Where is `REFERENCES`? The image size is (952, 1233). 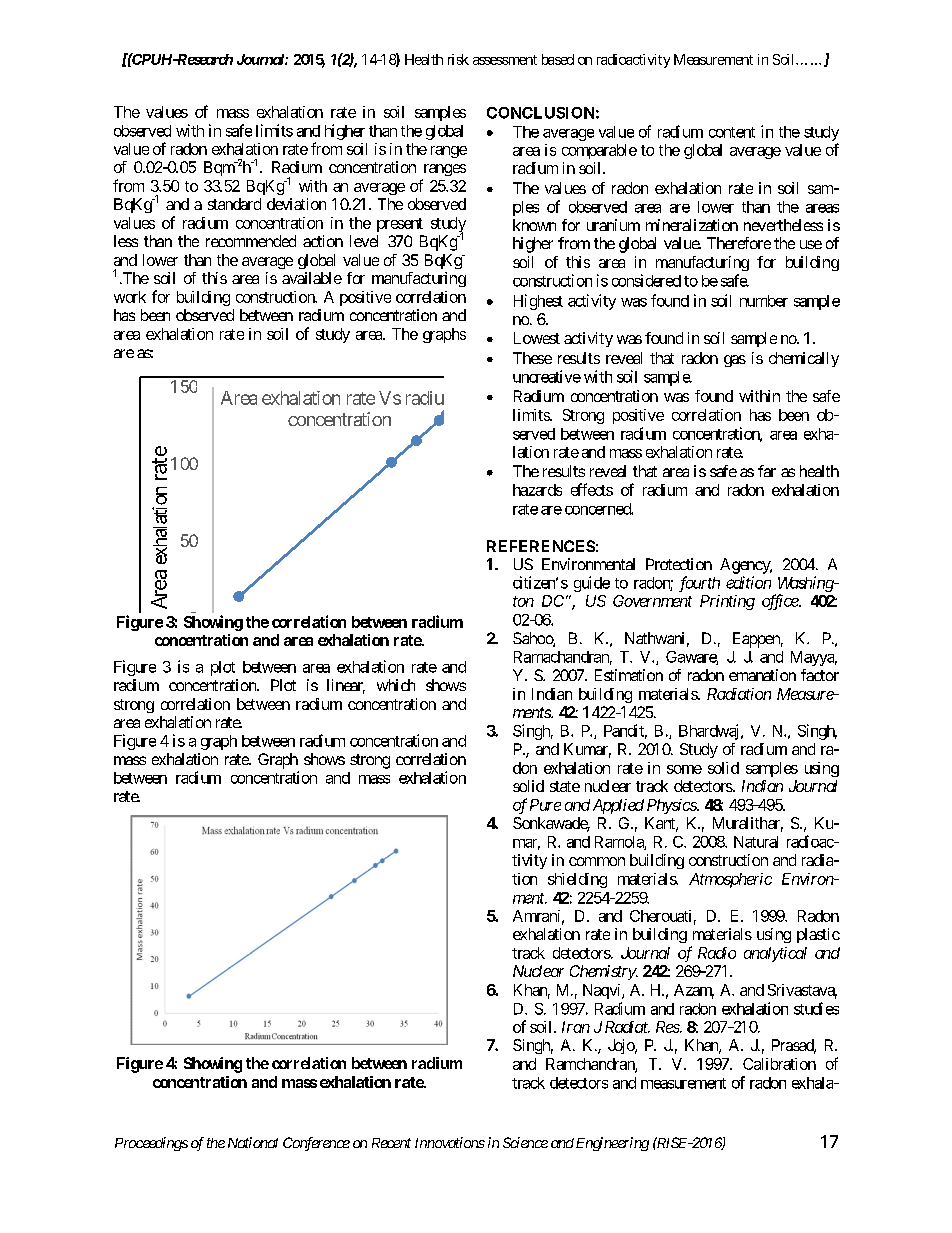 REFERENCES is located at coordinates (541, 546).
